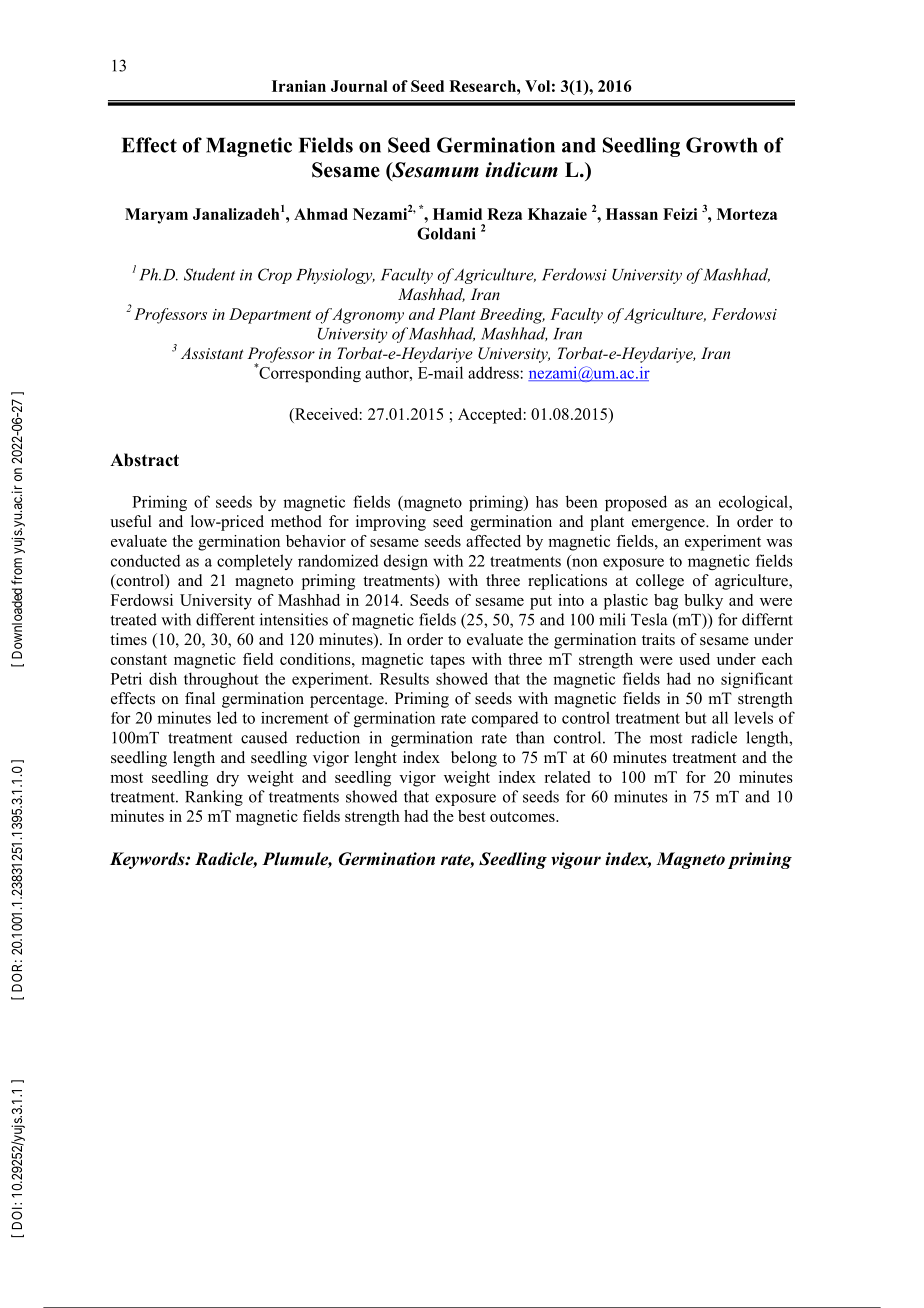 This screenshot has height=1308, width=924. I want to click on different, so click(225, 619).
